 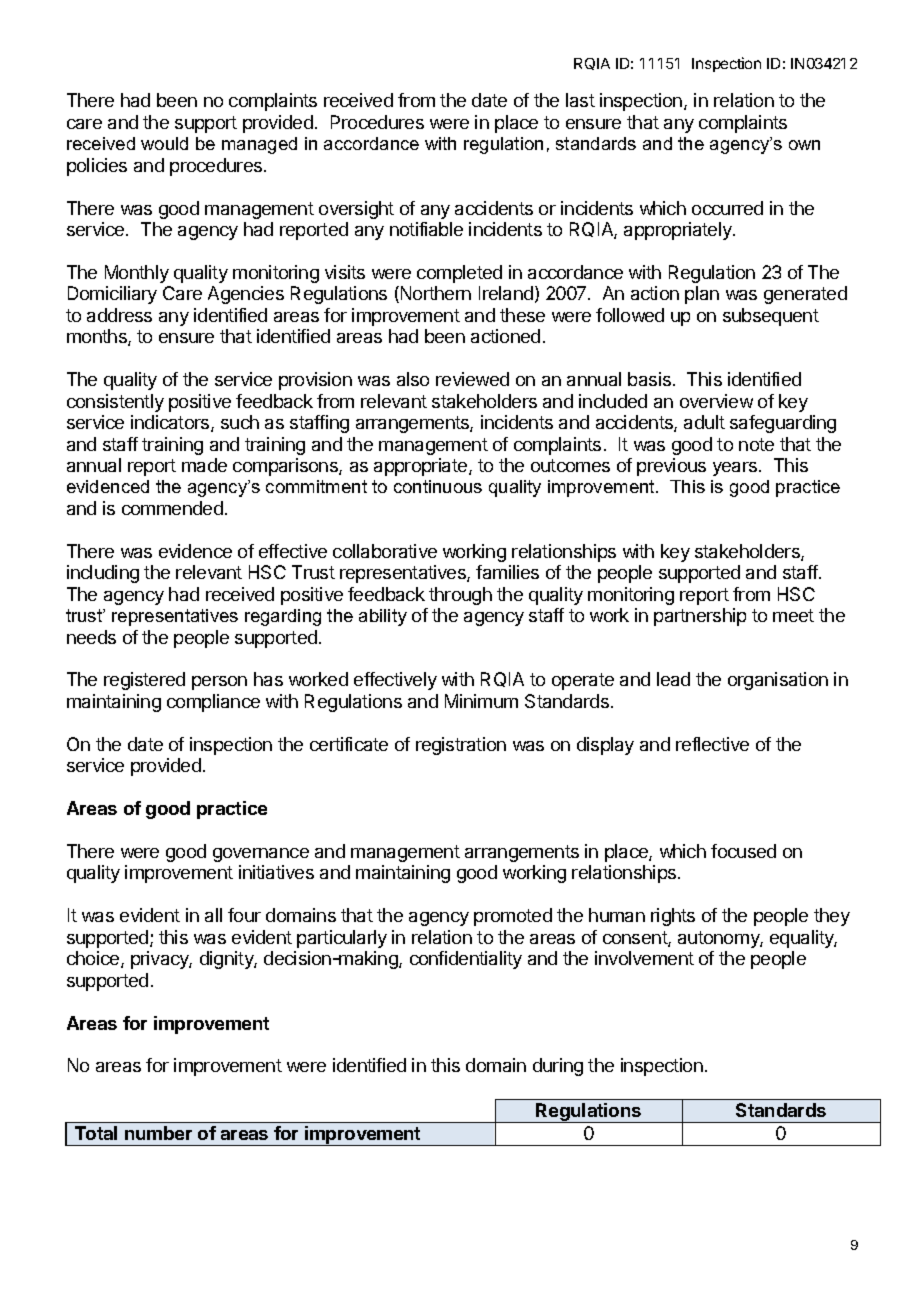 What do you see at coordinates (91, 637) in the screenshot?
I see `needs` at bounding box center [91, 637].
